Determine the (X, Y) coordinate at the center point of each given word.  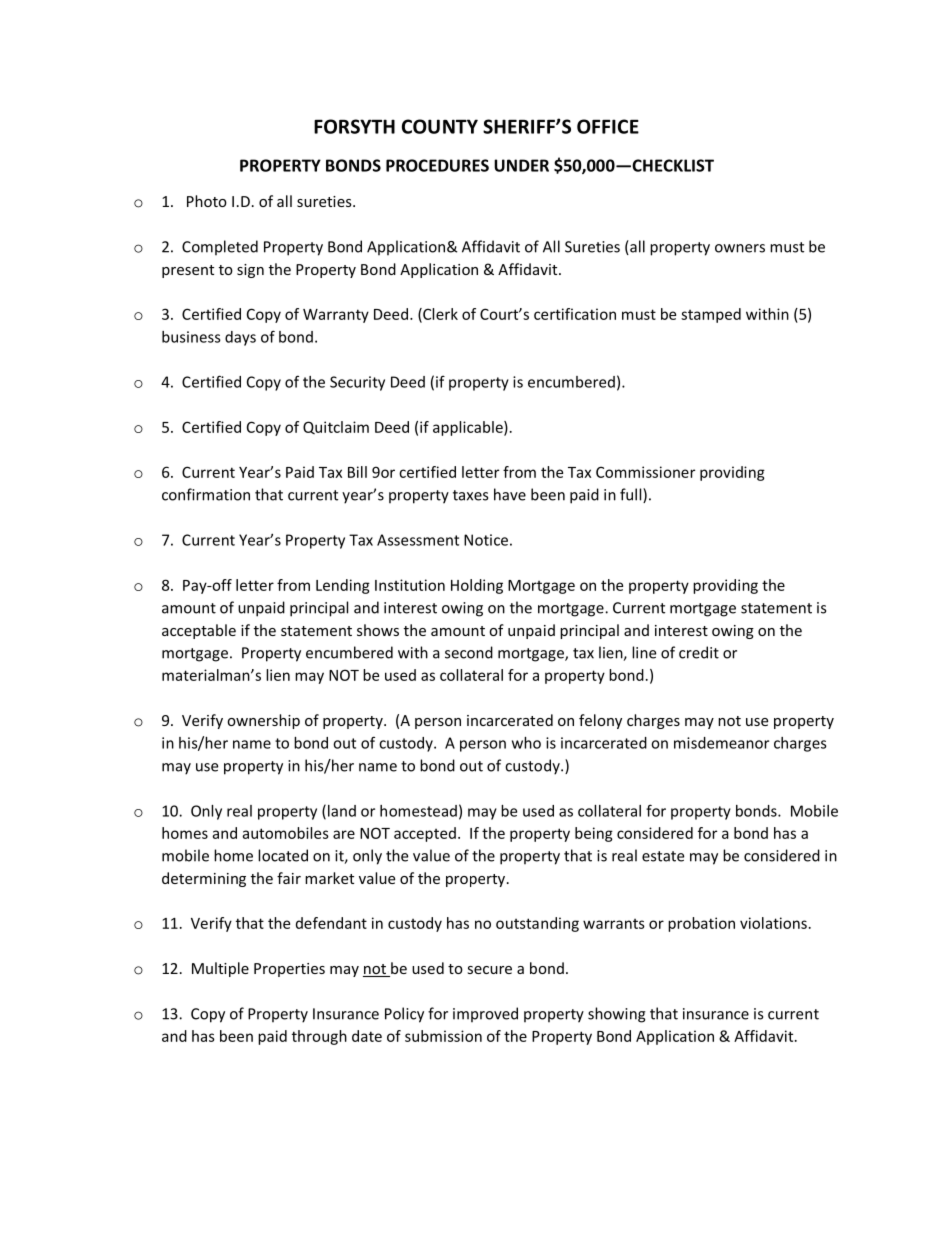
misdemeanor (721, 743)
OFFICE (608, 126)
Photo (207, 201)
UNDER (521, 165)
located (283, 855)
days (240, 338)
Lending (343, 586)
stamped (711, 315)
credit (699, 652)
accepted (425, 834)
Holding (477, 586)
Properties (289, 970)
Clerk (439, 315)
